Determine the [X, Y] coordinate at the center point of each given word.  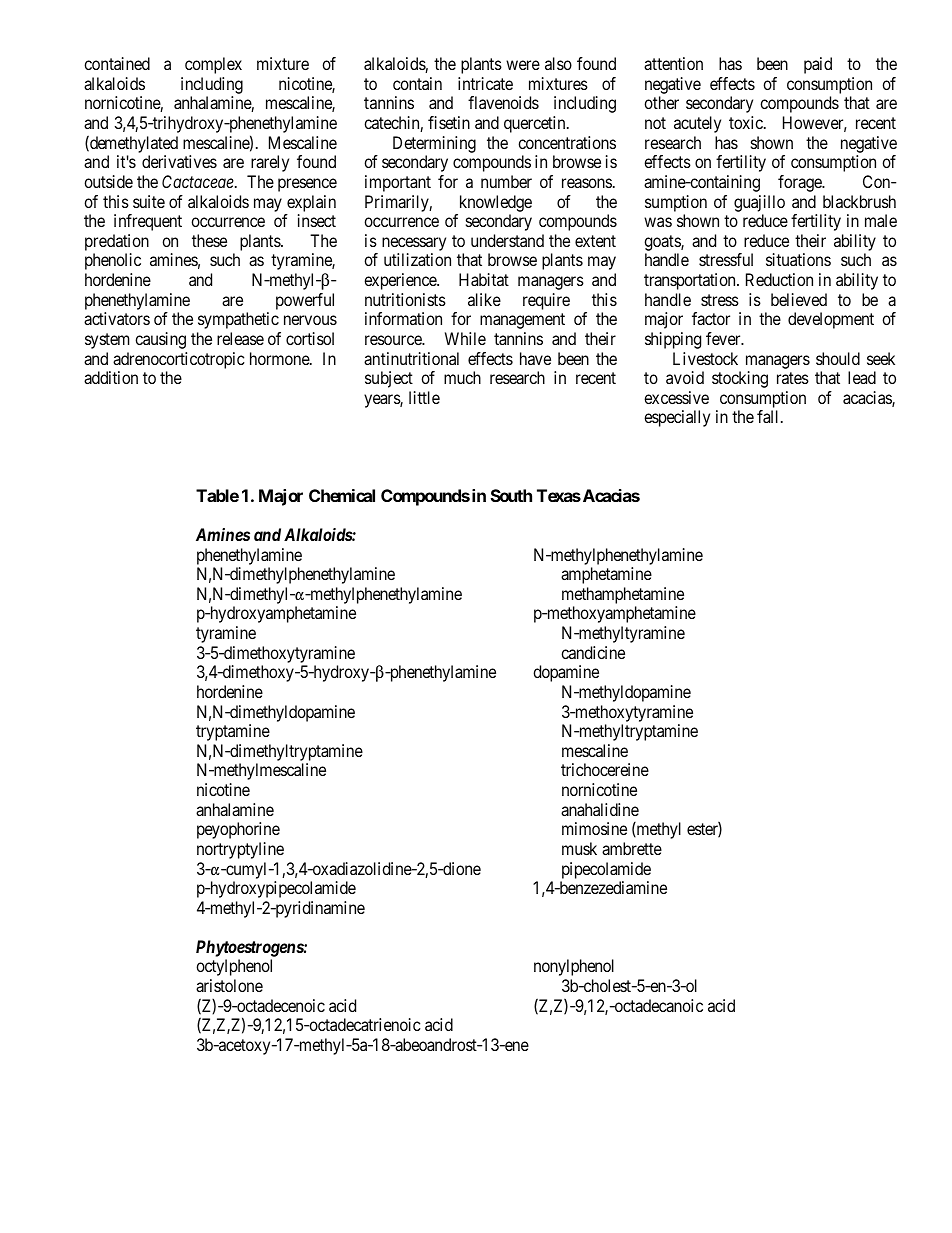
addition [111, 377]
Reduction [779, 279]
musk [579, 848]
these [209, 240]
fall [769, 416]
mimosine [594, 828]
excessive [676, 397]
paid [818, 65]
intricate [485, 83]
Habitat [484, 279]
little [424, 397]
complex [213, 65]
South [511, 495]
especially [677, 418]
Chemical [342, 495]
